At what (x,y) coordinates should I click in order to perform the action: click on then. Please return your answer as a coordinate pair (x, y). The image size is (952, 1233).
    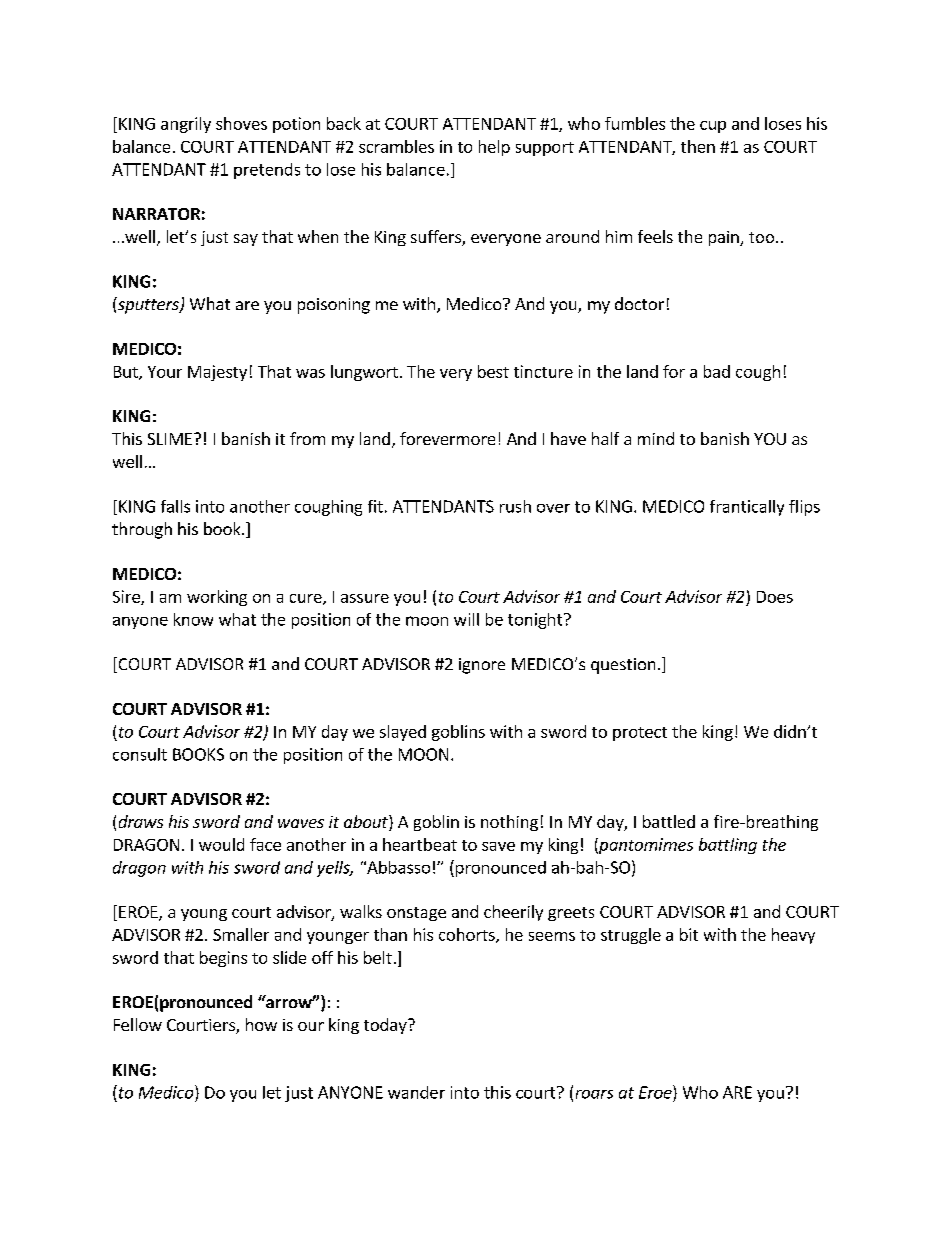
    Looking at the image, I should click on (698, 146).
